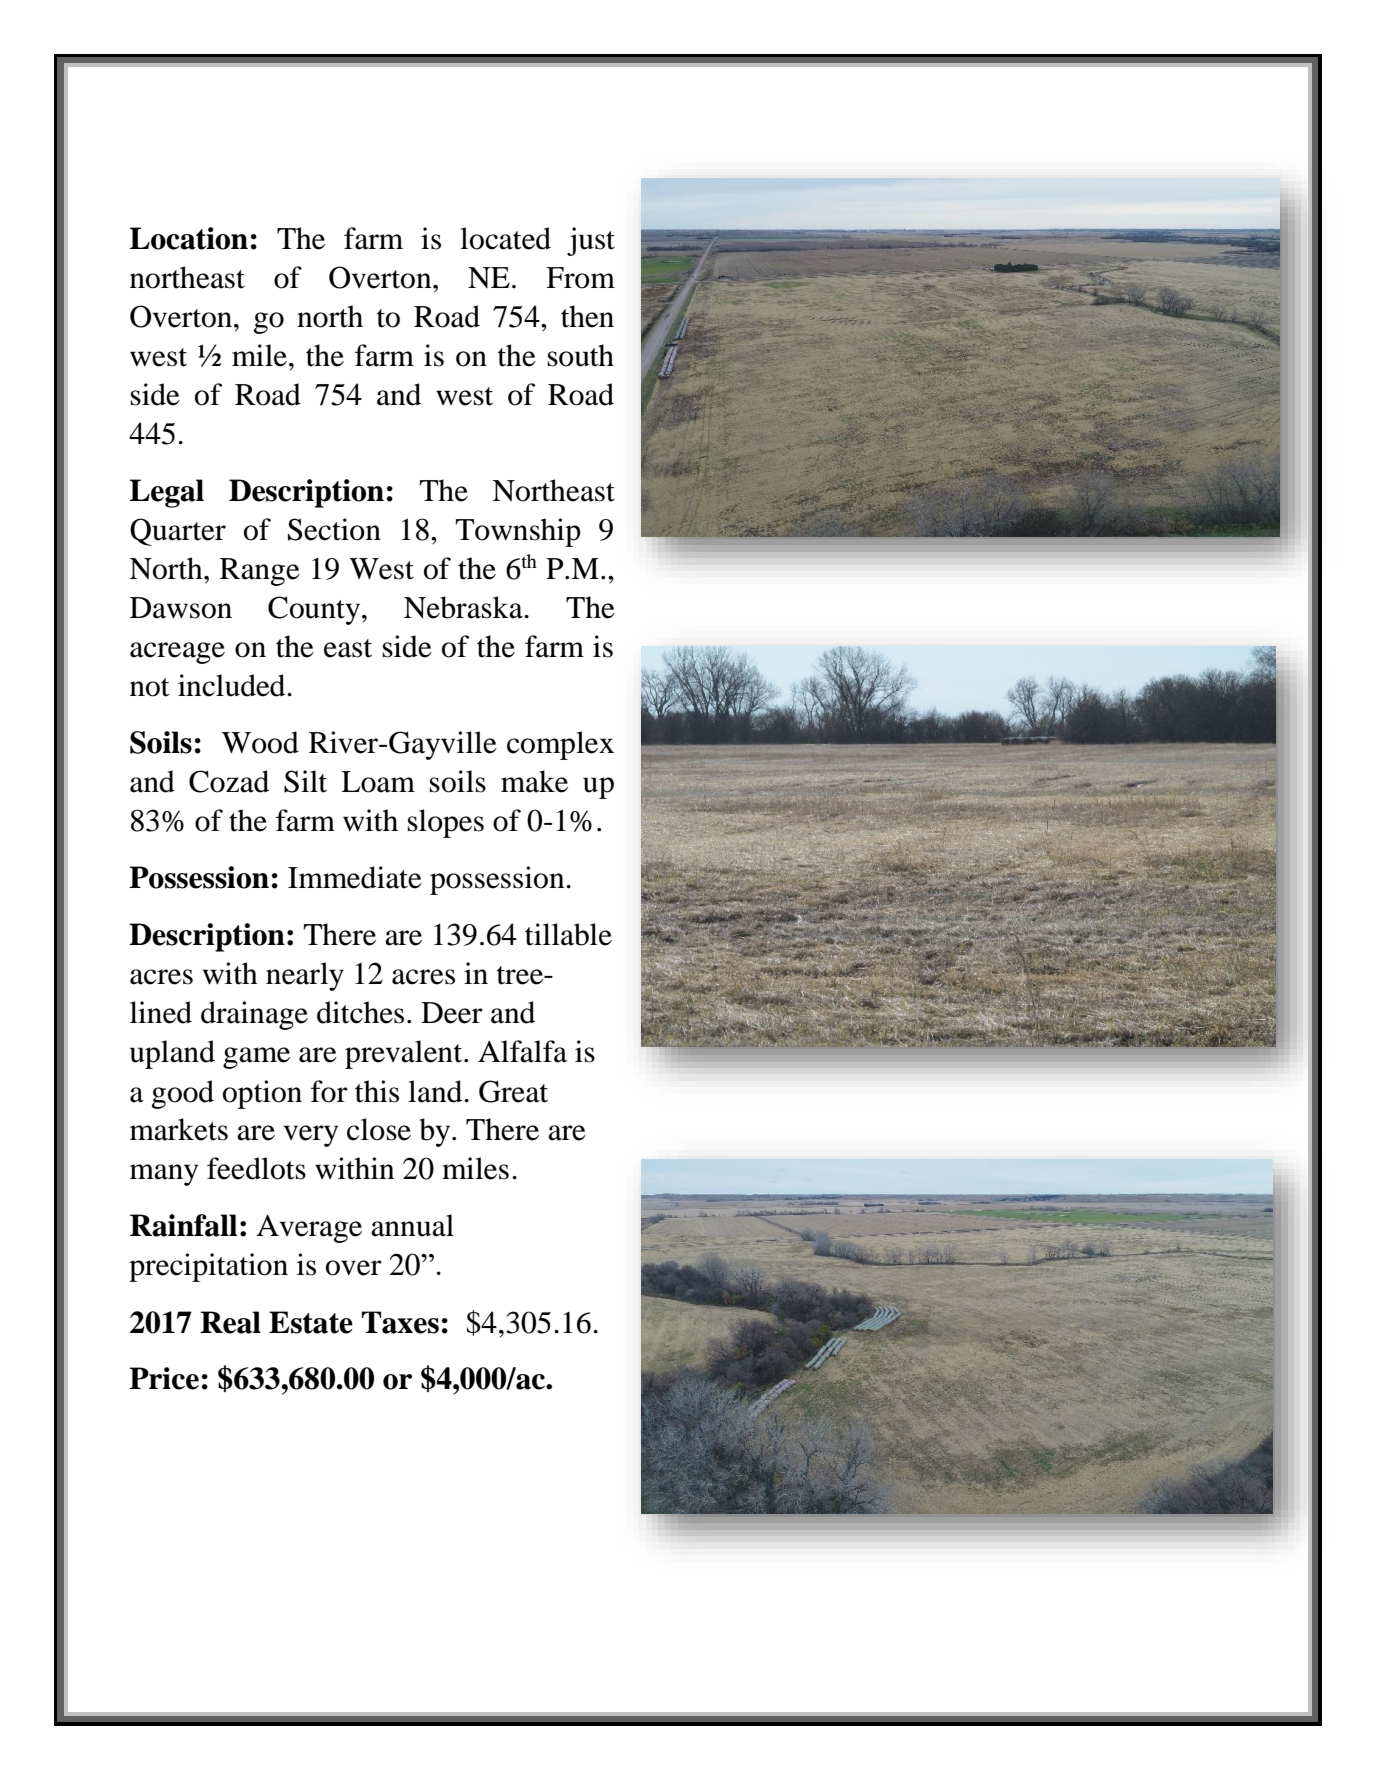 The height and width of the screenshot is (1779, 1375). Describe the element at coordinates (183, 1094) in the screenshot. I see `good` at that location.
